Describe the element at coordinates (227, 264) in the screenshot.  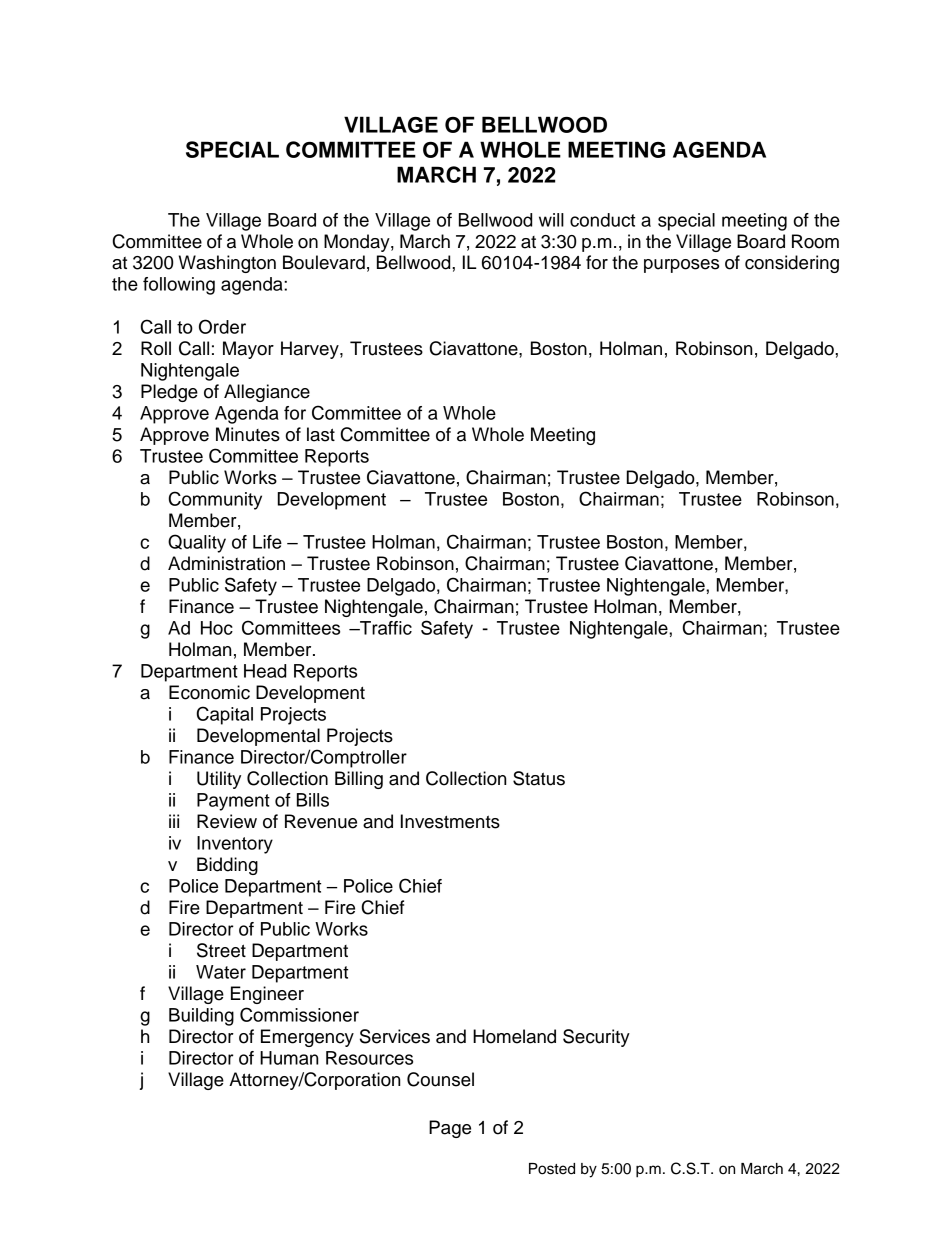
I see `Washington` at that location.
